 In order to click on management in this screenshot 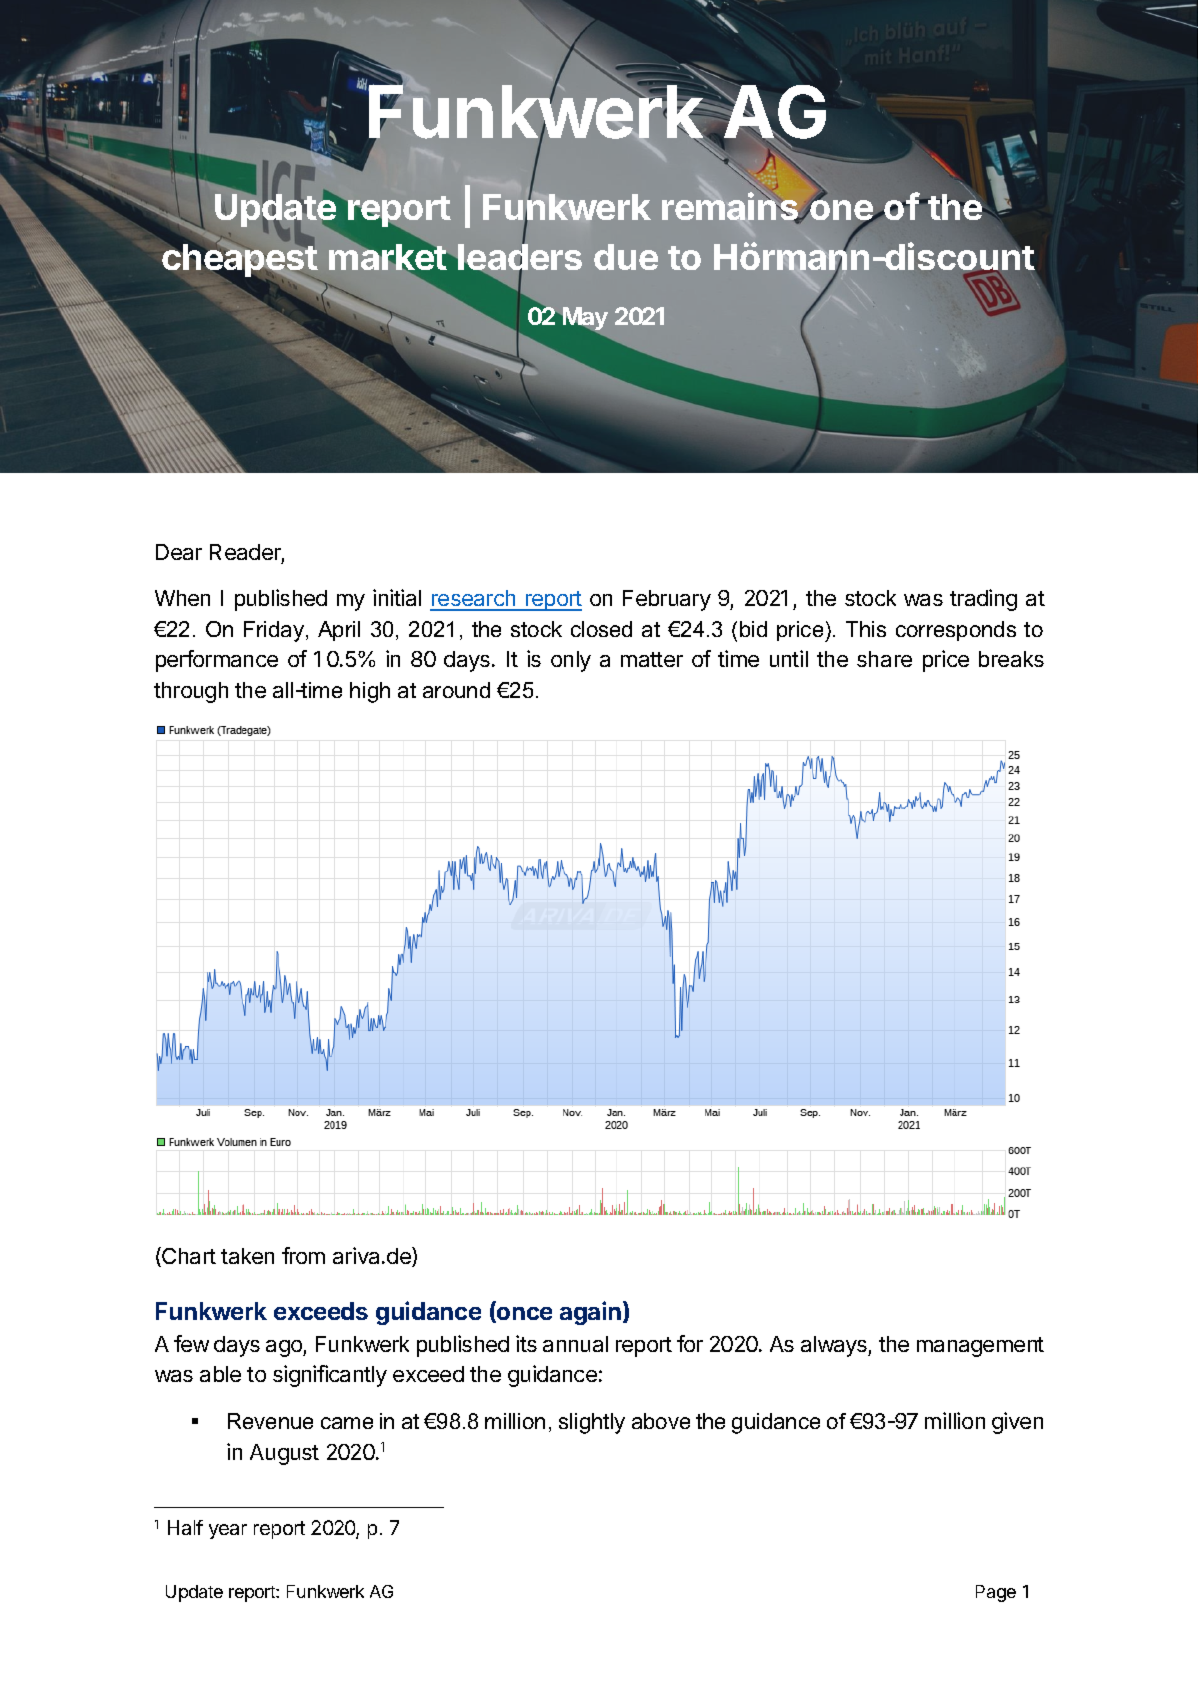, I will do `click(980, 1347)`.
